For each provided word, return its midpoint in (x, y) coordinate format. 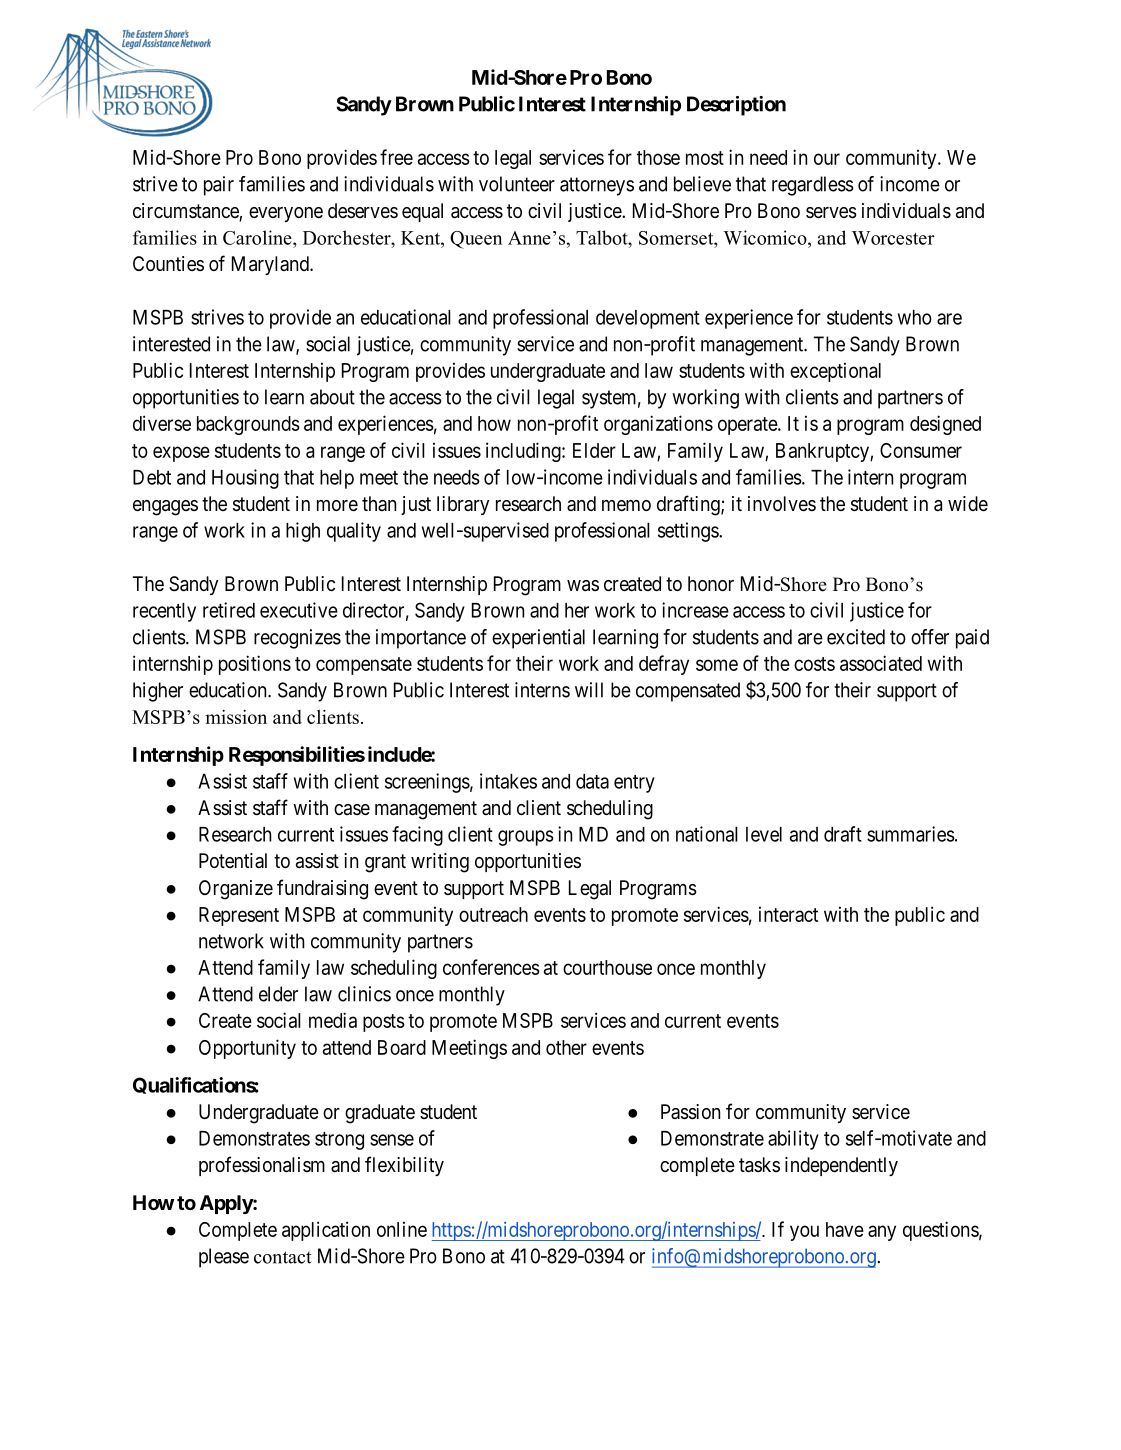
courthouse (607, 967)
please (224, 1258)
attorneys (597, 186)
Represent (239, 916)
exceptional (835, 372)
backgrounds (248, 425)
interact (788, 914)
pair (219, 186)
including (524, 452)
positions (255, 665)
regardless (813, 186)
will (589, 690)
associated (881, 663)
